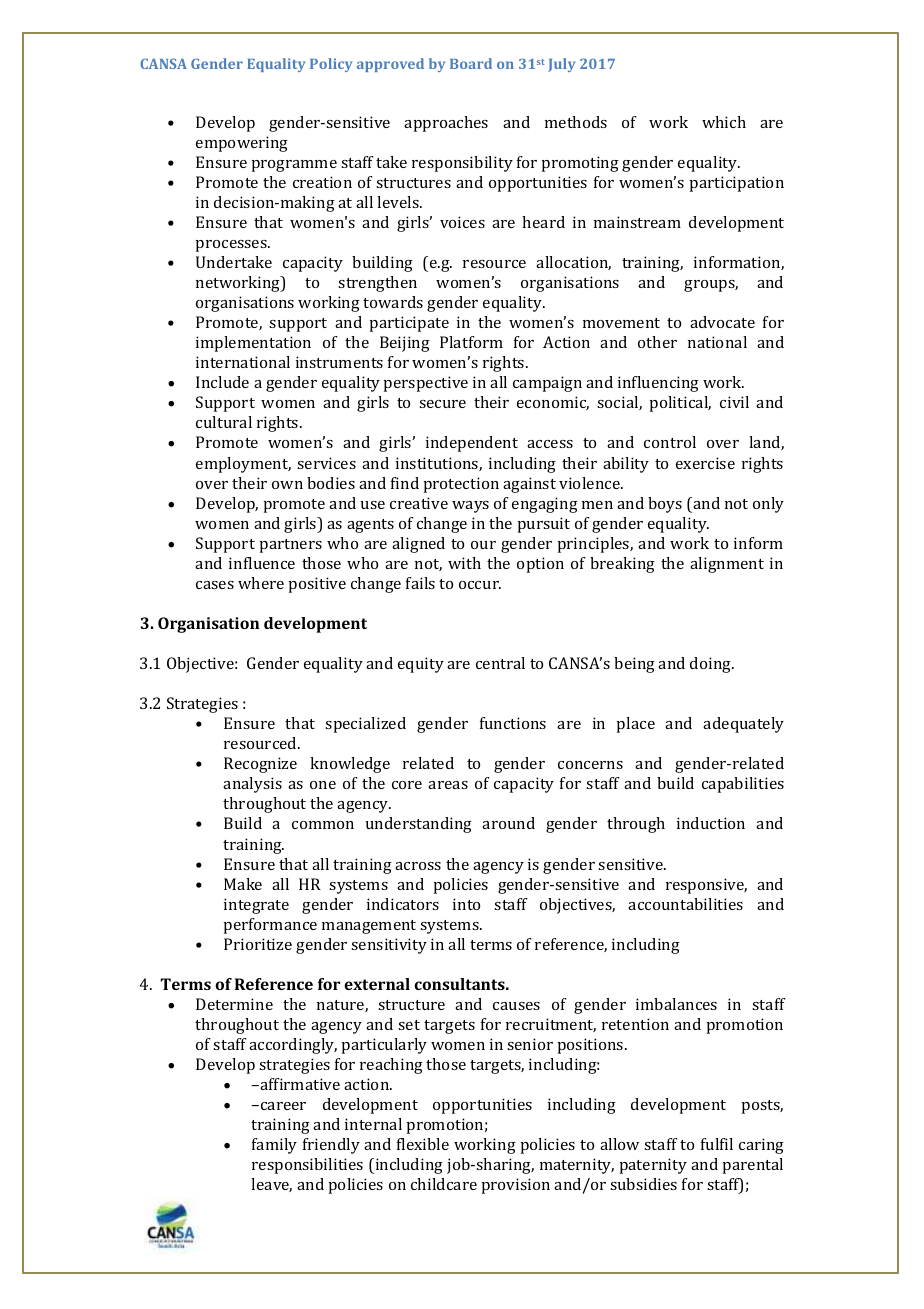  I want to click on Board, so click(471, 63).
